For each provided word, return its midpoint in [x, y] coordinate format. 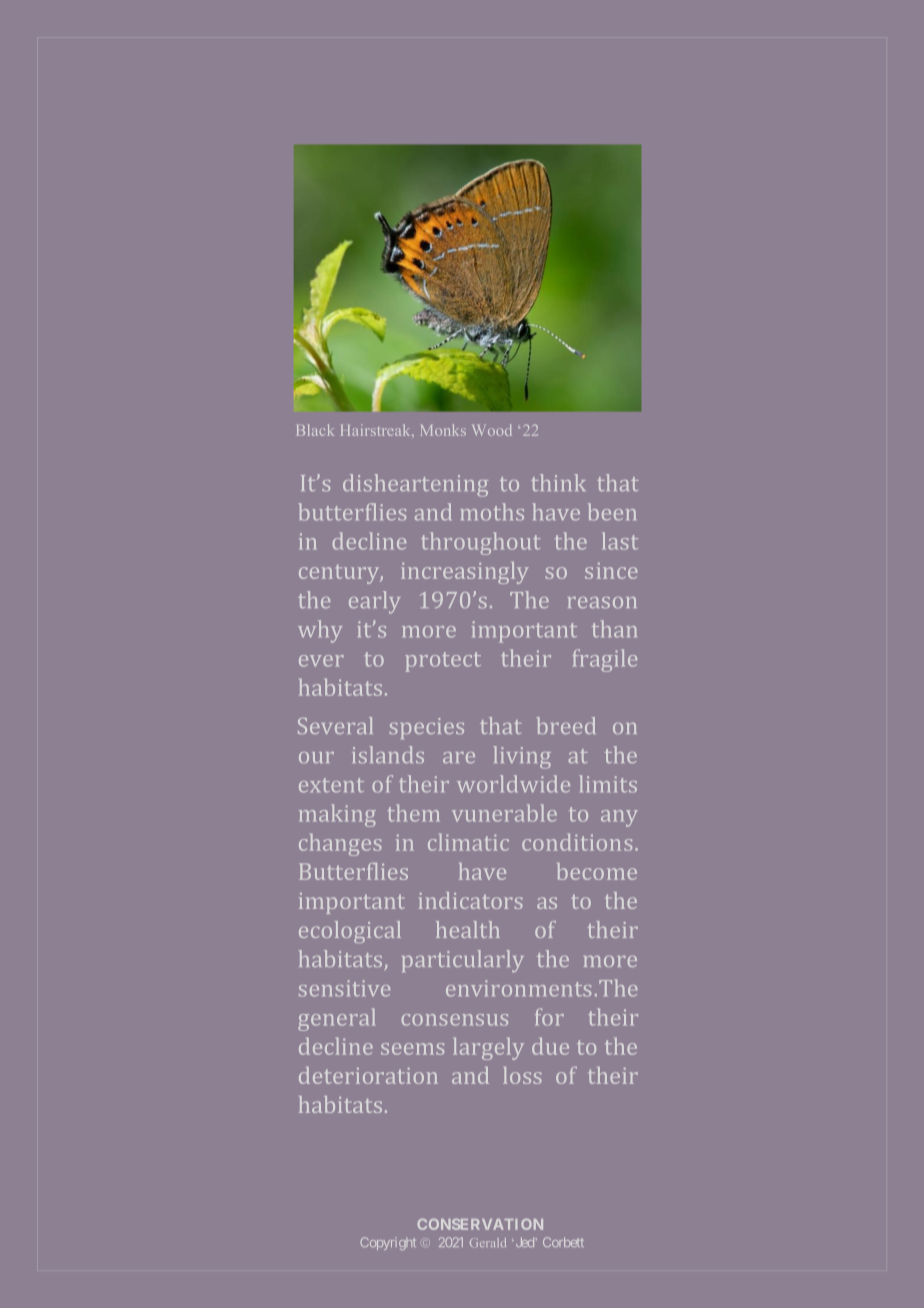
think [558, 482]
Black [315, 430]
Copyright [388, 1243]
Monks [443, 430]
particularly [463, 961]
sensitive [344, 988]
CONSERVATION [480, 1224]
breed [566, 725]
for [549, 1017]
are [459, 757]
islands [388, 754]
